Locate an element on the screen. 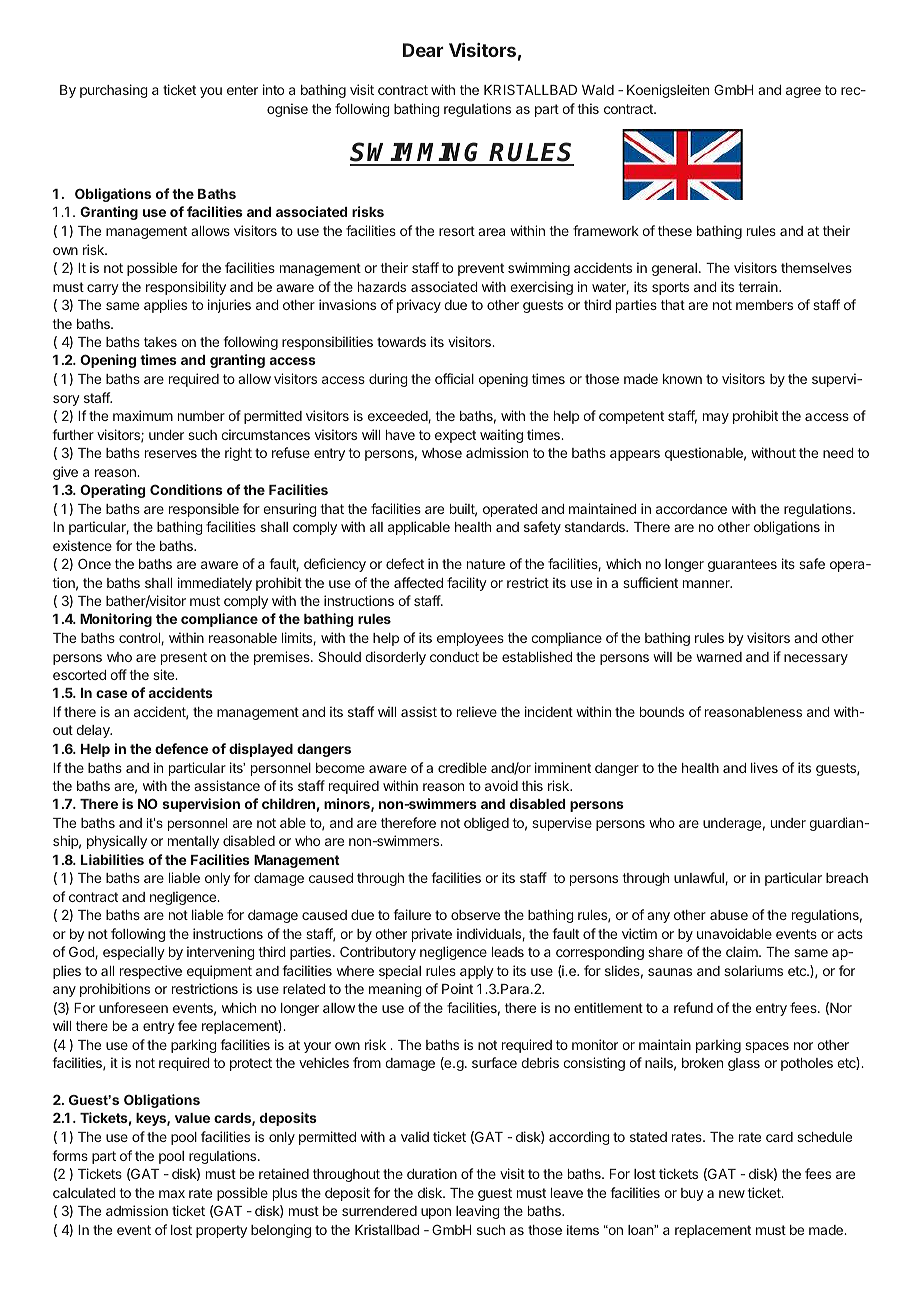 The height and width of the screenshot is (1308, 924). apply is located at coordinates (477, 972).
